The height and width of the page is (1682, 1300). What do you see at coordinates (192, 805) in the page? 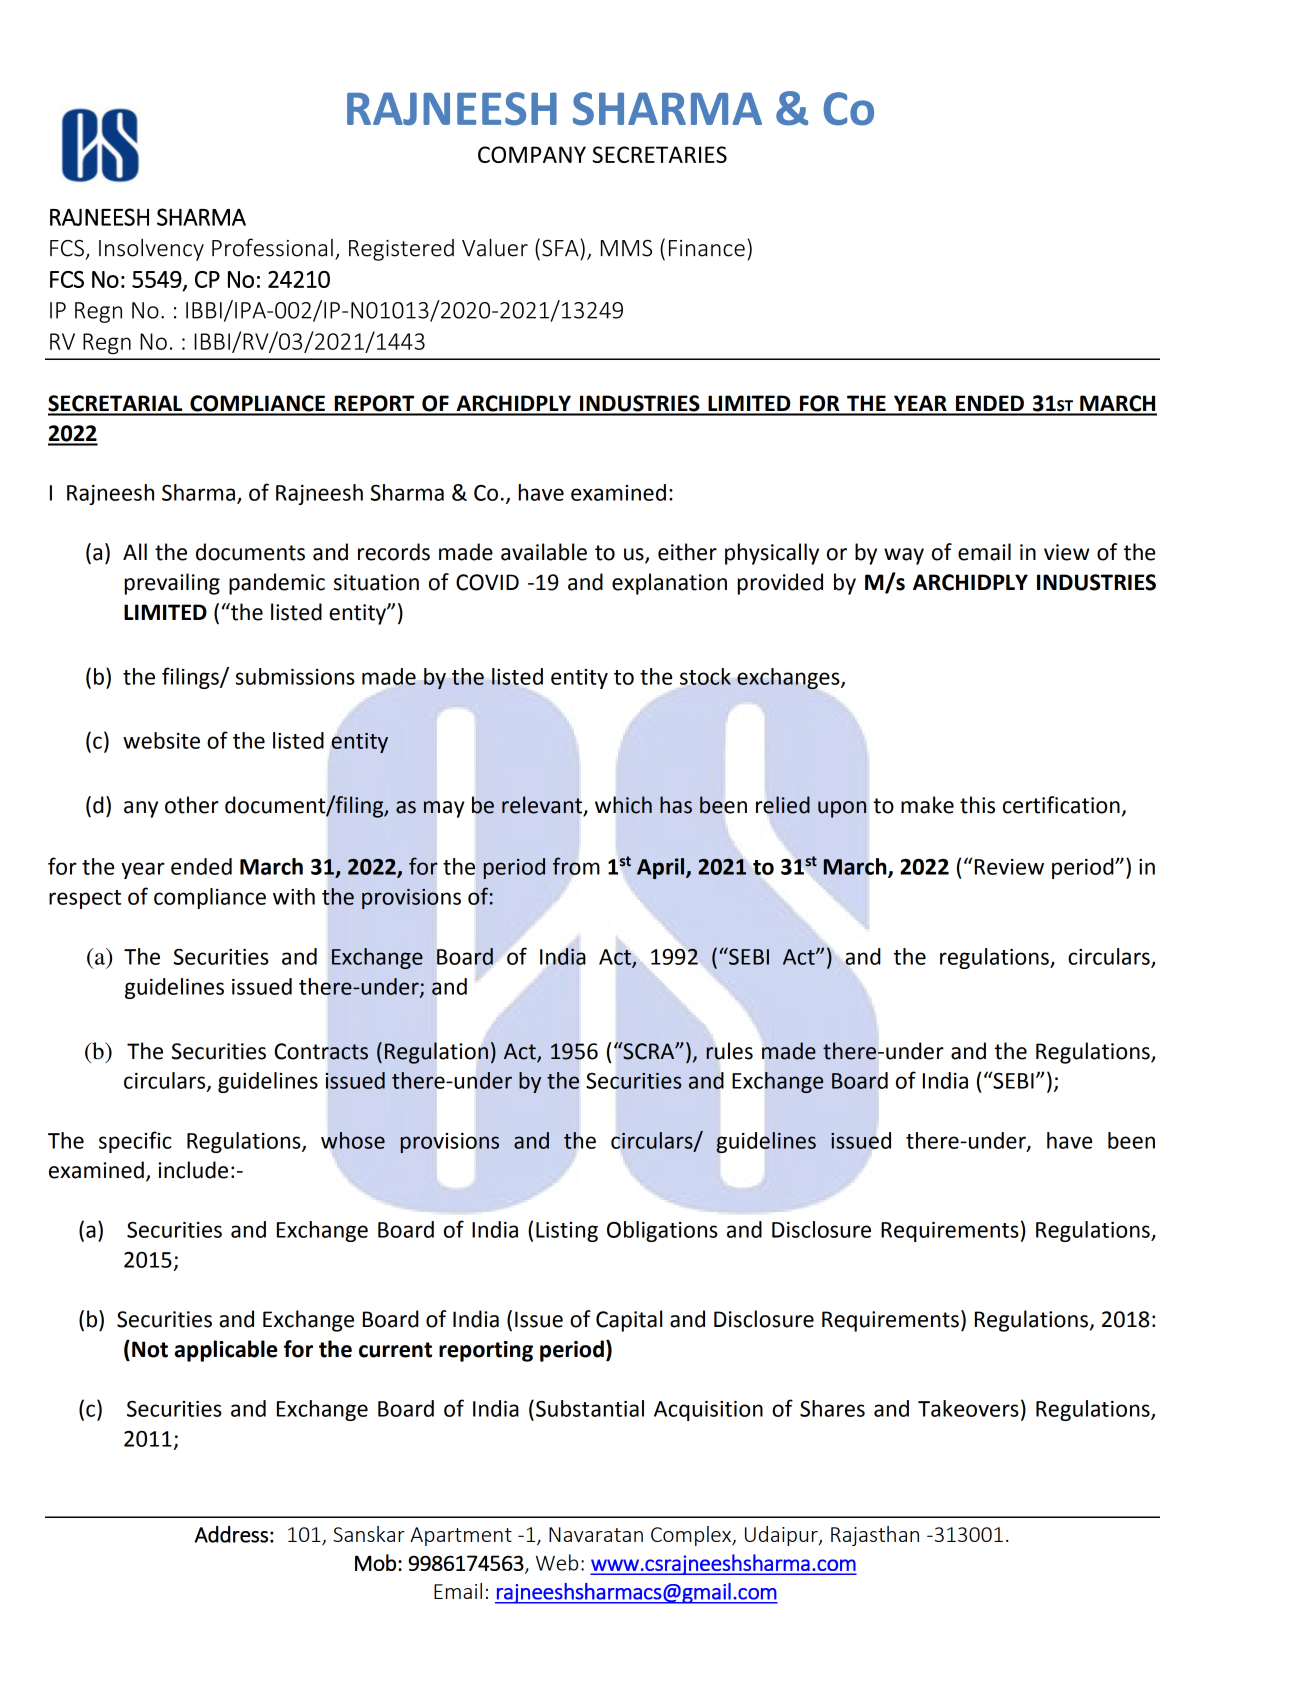
I see `other` at bounding box center [192, 805].
